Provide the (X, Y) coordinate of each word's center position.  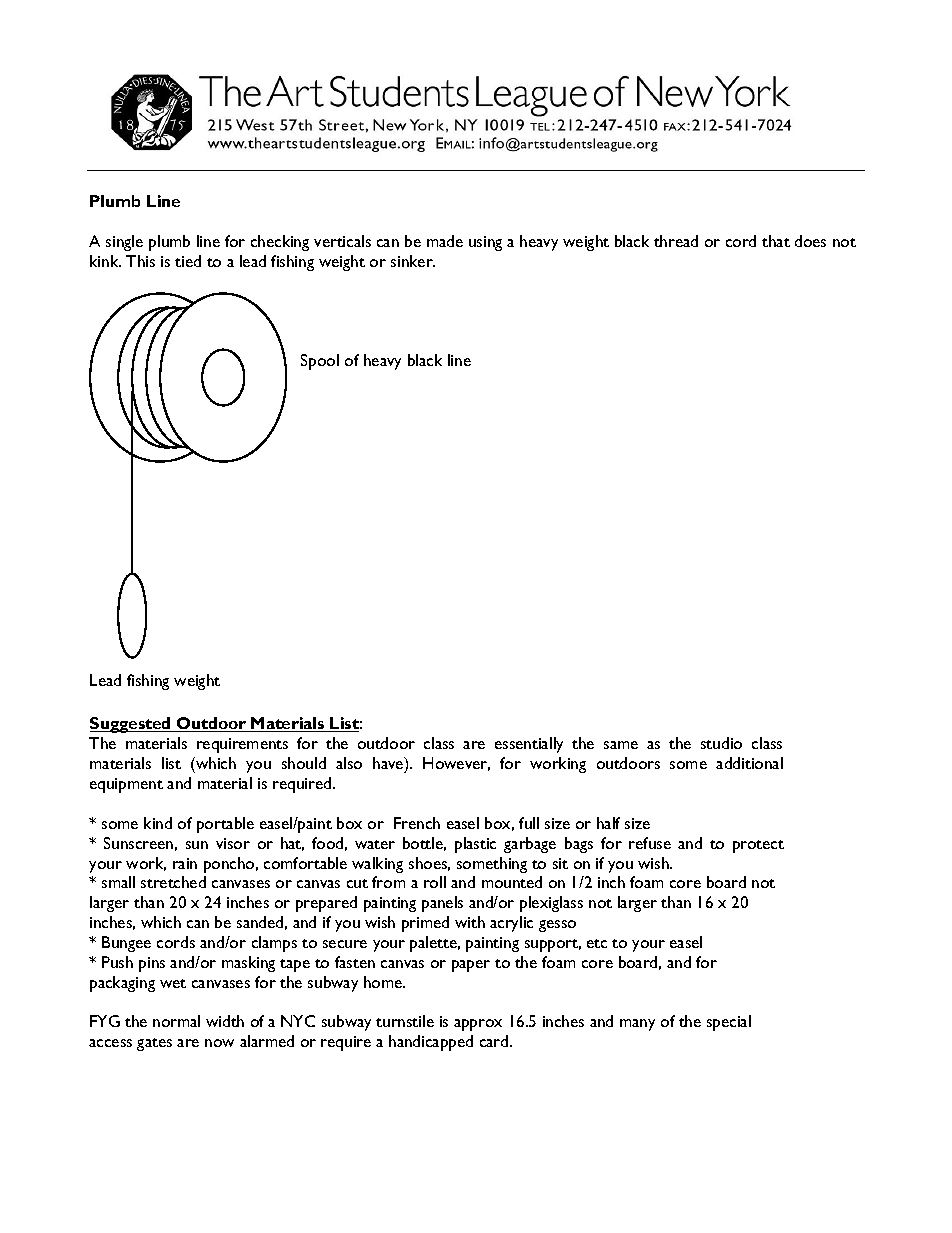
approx (478, 1025)
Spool (320, 362)
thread (676, 241)
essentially (529, 745)
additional (749, 763)
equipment (126, 785)
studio (721, 743)
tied (188, 261)
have (389, 764)
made (445, 241)
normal (176, 1021)
